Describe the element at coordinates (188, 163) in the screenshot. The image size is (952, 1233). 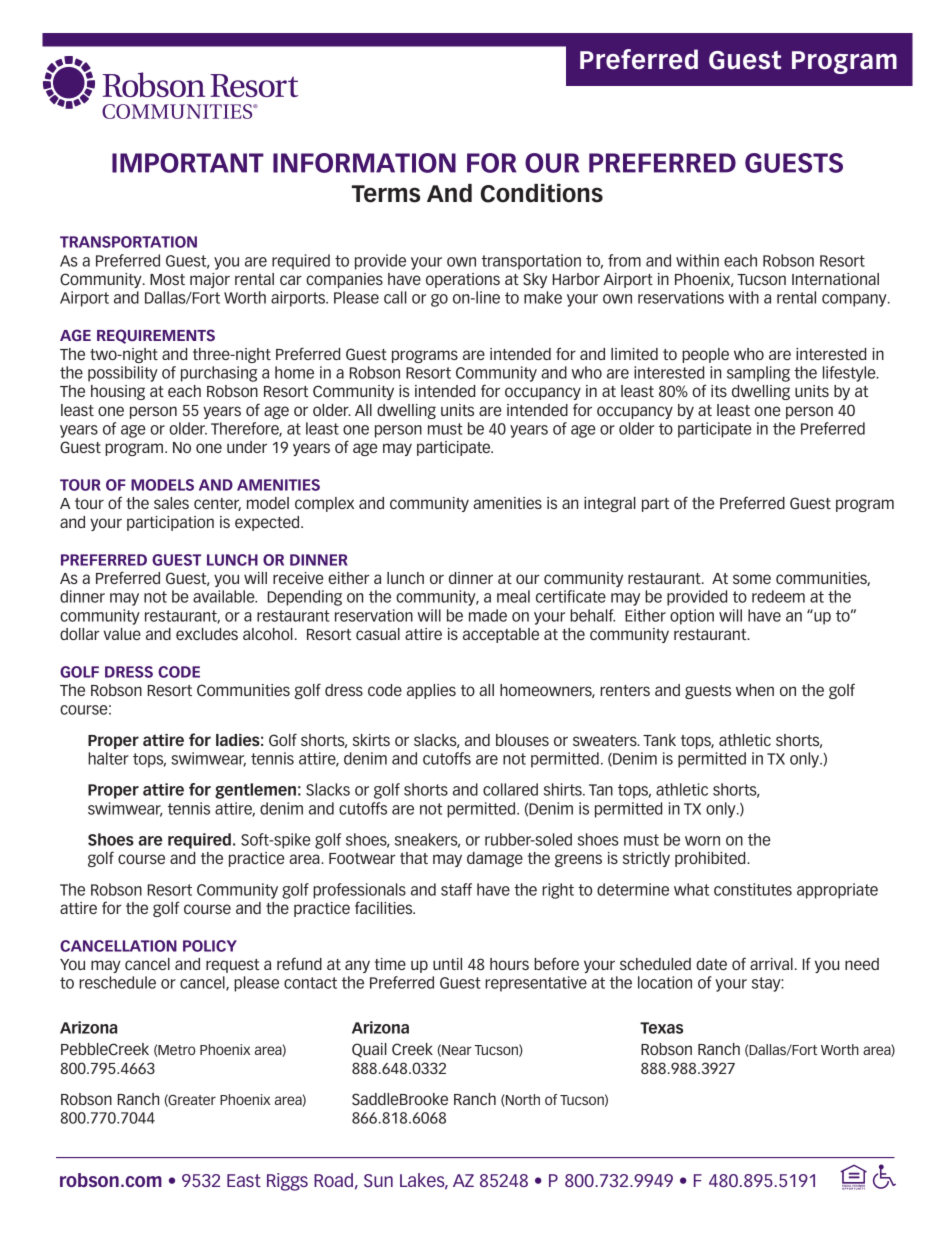
I see `IMPORTANT` at that location.
